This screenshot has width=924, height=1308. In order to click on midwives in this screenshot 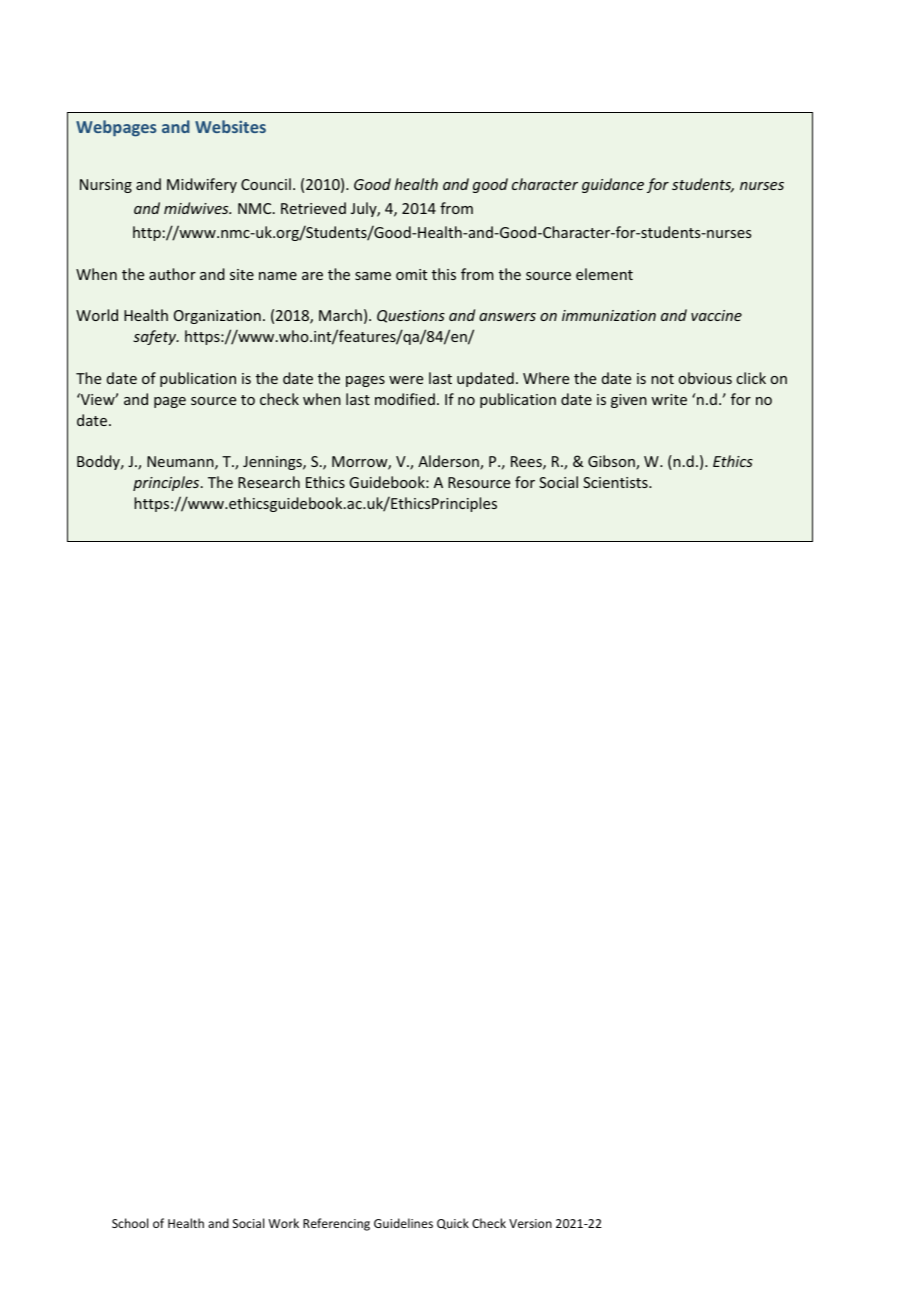, I will do `click(197, 208)`.
